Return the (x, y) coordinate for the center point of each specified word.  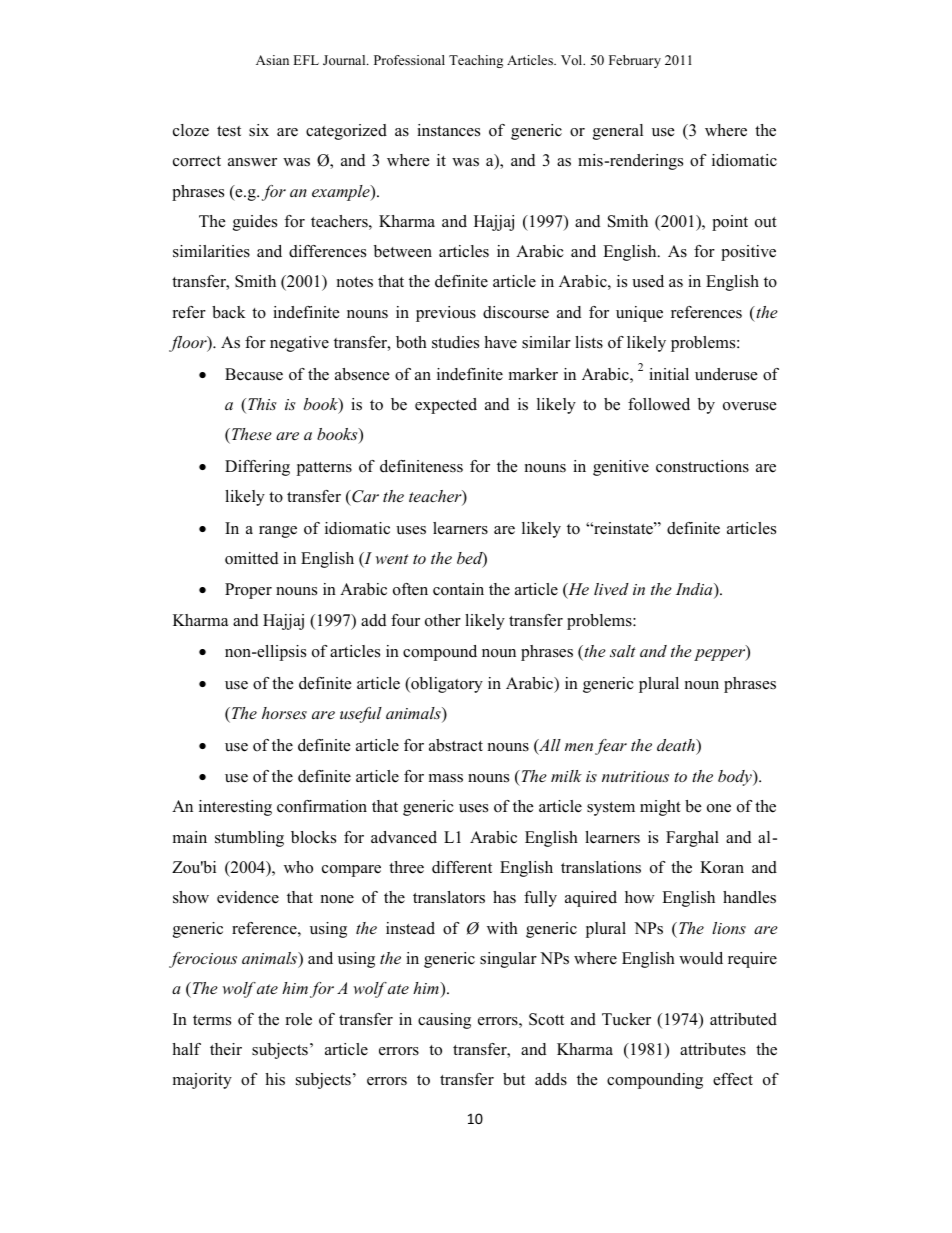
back (229, 312)
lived (611, 589)
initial (669, 374)
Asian (272, 60)
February (635, 61)
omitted (251, 558)
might (660, 808)
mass (446, 778)
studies (455, 342)
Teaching (476, 61)
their (226, 1049)
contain (458, 589)
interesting (235, 808)
